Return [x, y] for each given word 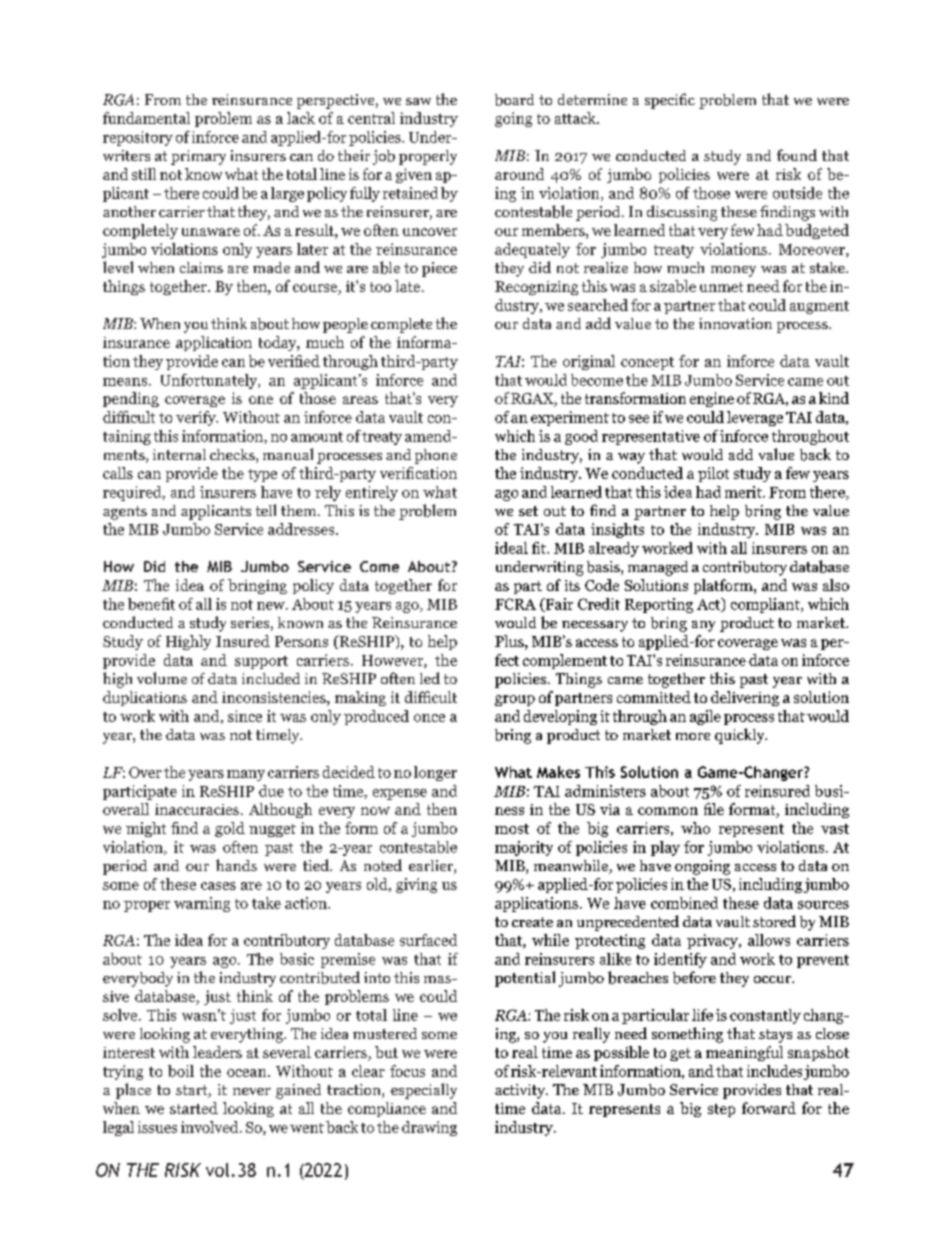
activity [521, 1091]
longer [435, 773]
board [514, 100]
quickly [741, 736]
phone [436, 456]
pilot [713, 474]
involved [211, 1127]
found [797, 155]
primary [198, 157]
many [246, 775]
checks [233, 456]
